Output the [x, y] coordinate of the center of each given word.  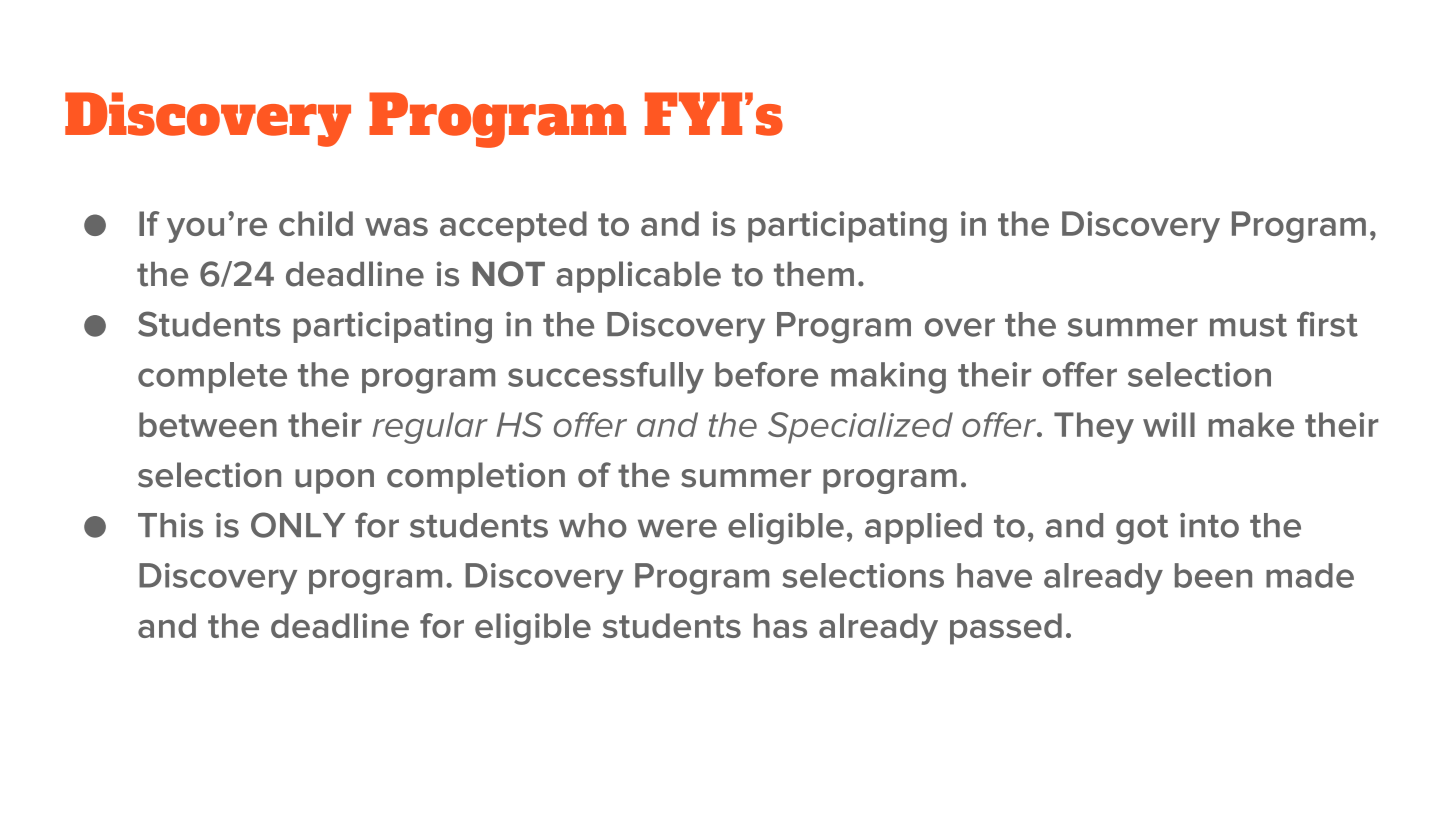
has [780, 625]
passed [1006, 629]
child [316, 223]
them [814, 274]
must [1248, 325]
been [1213, 575]
